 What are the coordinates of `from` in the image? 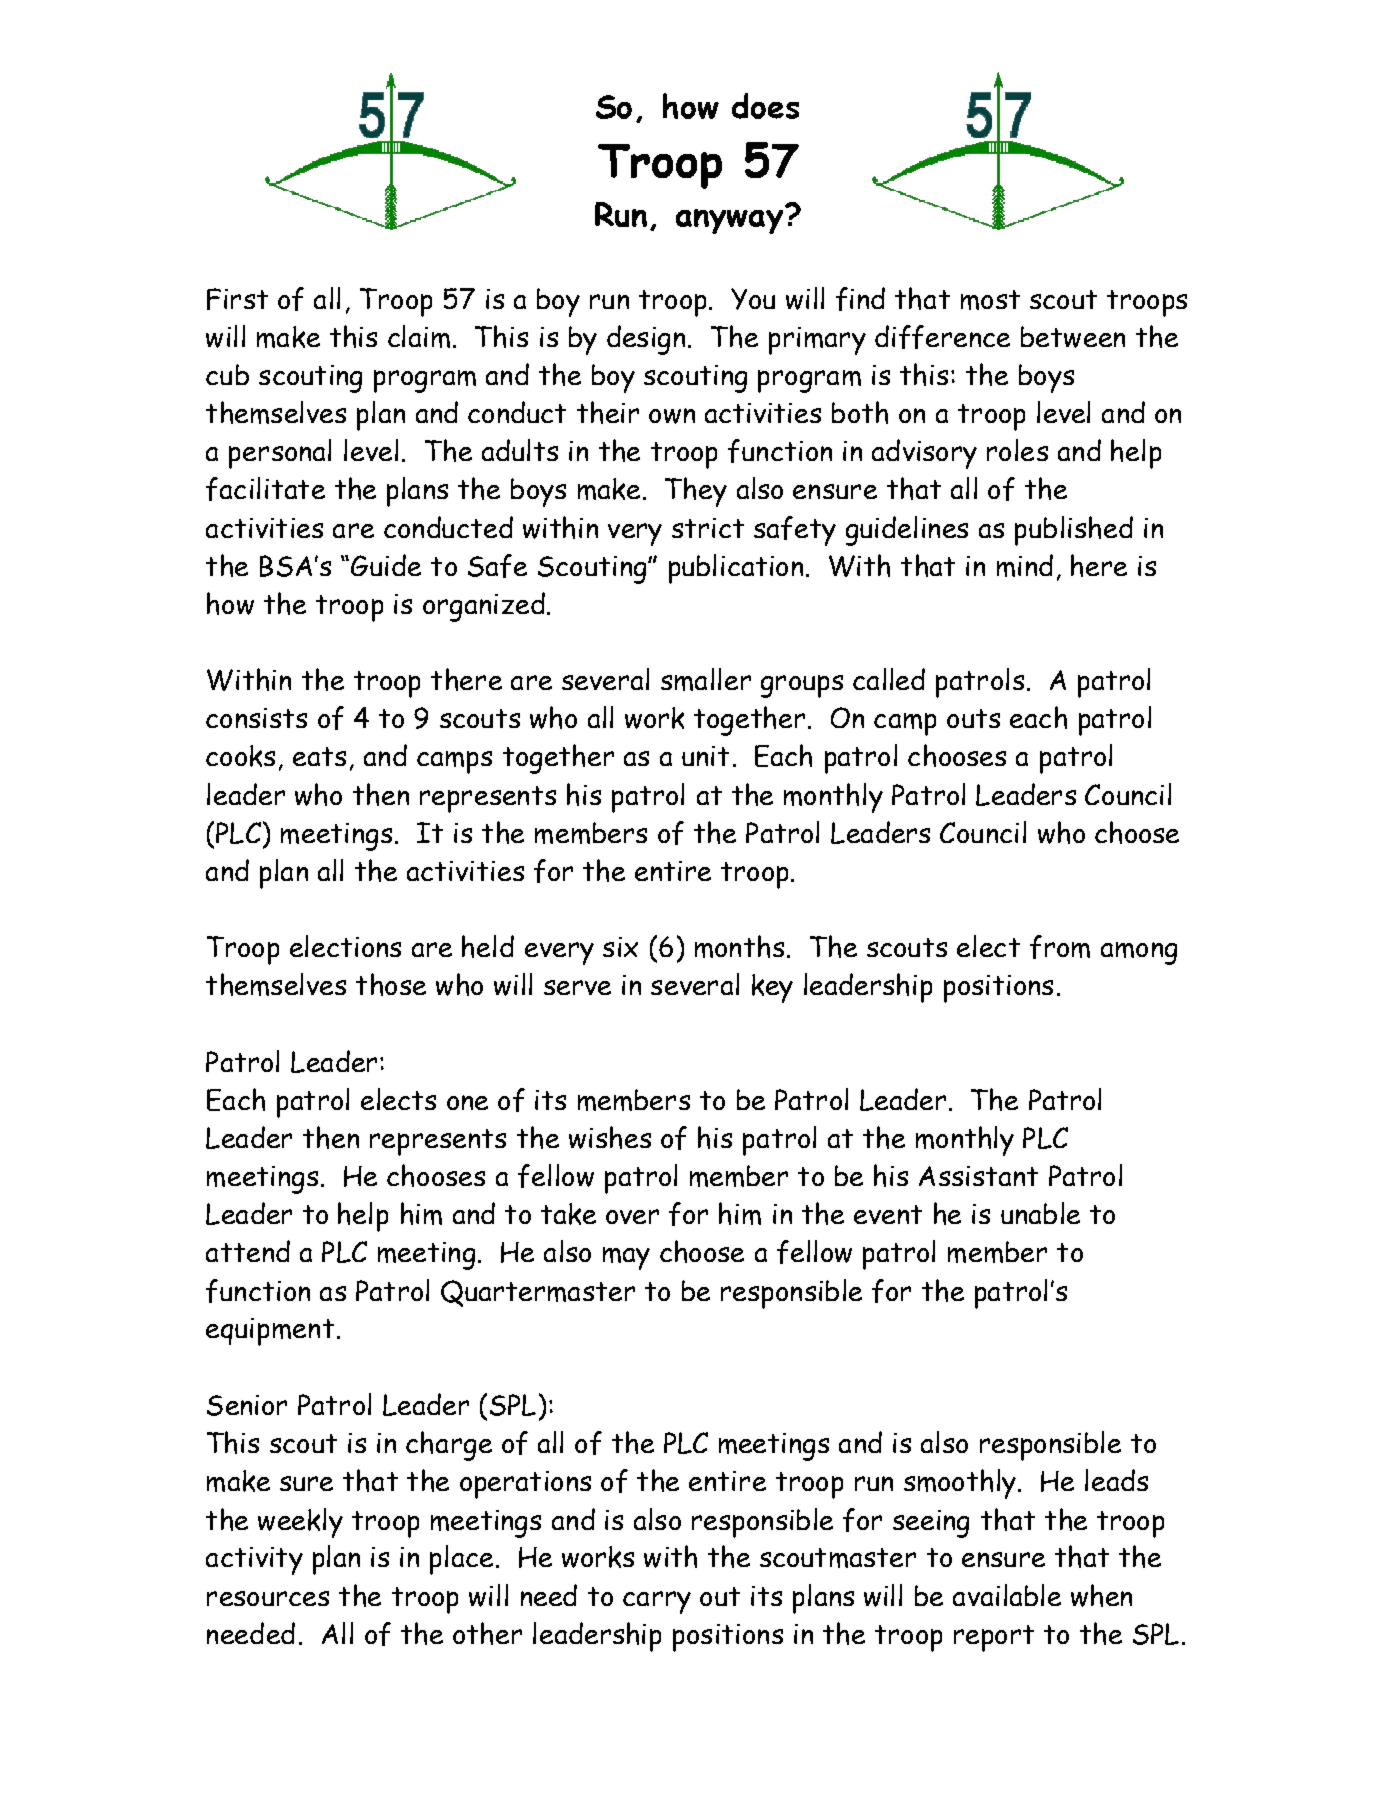 It's located at (1060, 947).
